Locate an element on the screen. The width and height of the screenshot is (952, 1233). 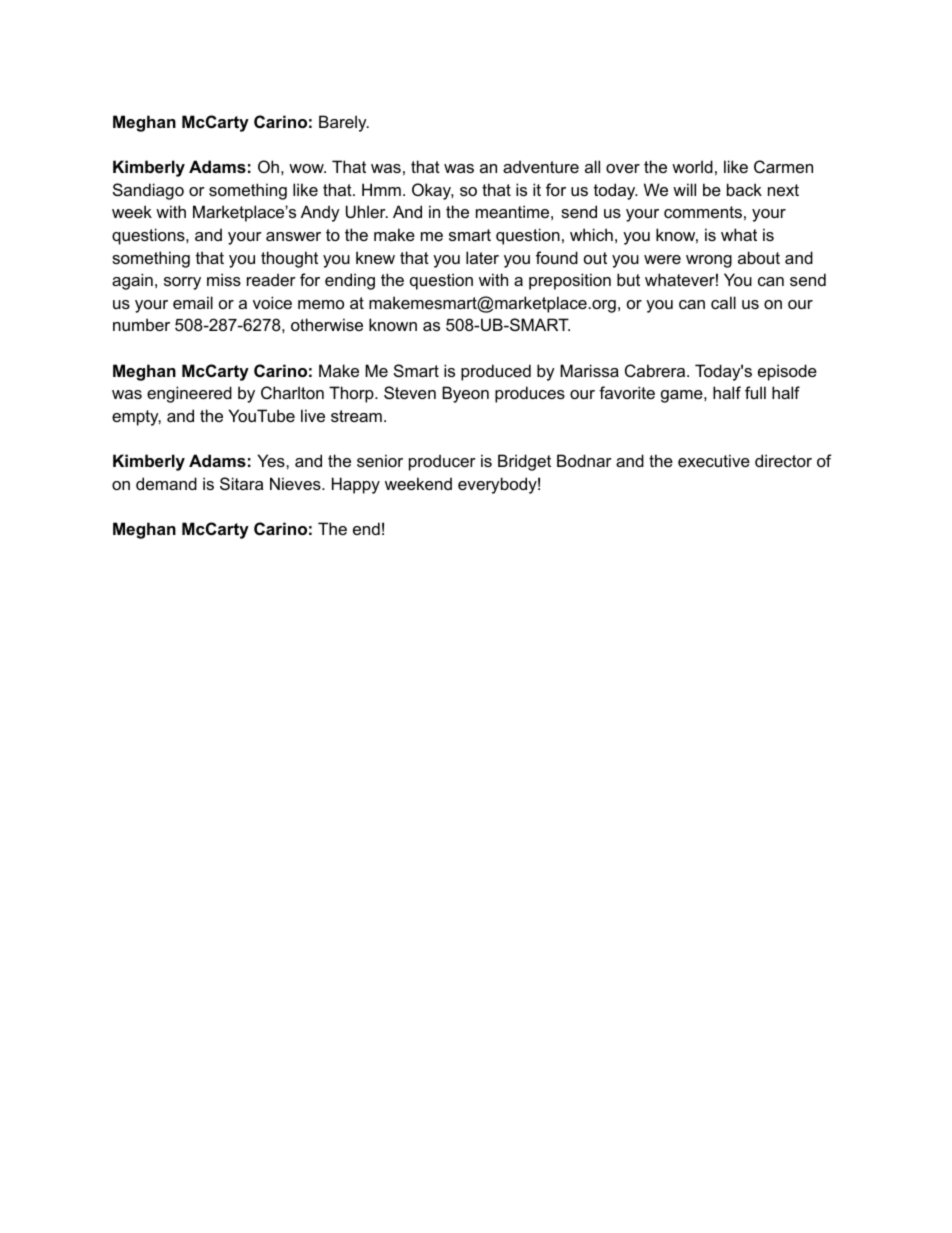
Barely is located at coordinates (344, 123).
